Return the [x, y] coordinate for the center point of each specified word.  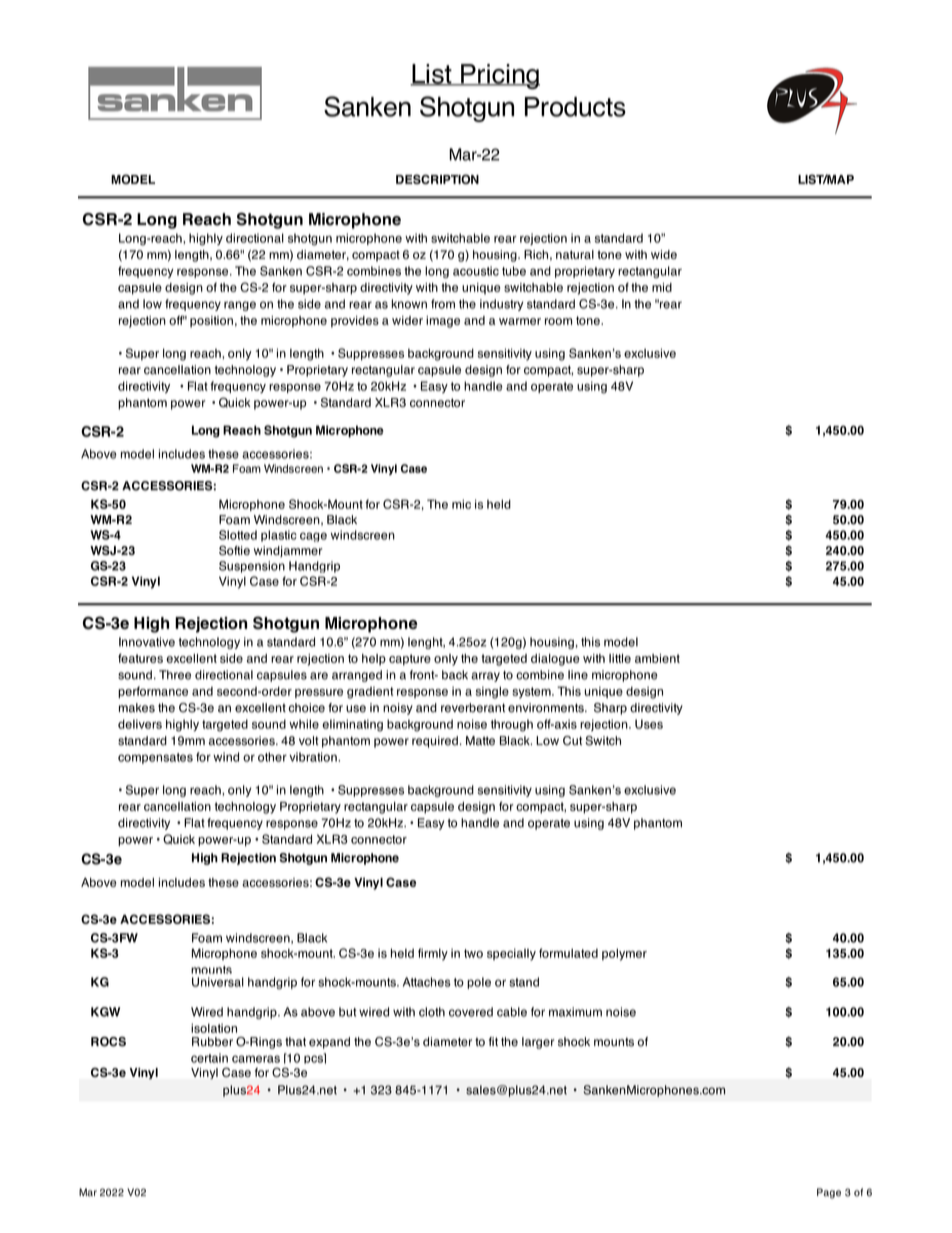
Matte [480, 741]
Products [575, 107]
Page [829, 1193]
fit [493, 1041]
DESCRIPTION [437, 179]
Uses [649, 724]
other [272, 757]
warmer [520, 321]
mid [662, 287]
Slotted [238, 535]
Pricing [499, 76]
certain [209, 1058]
